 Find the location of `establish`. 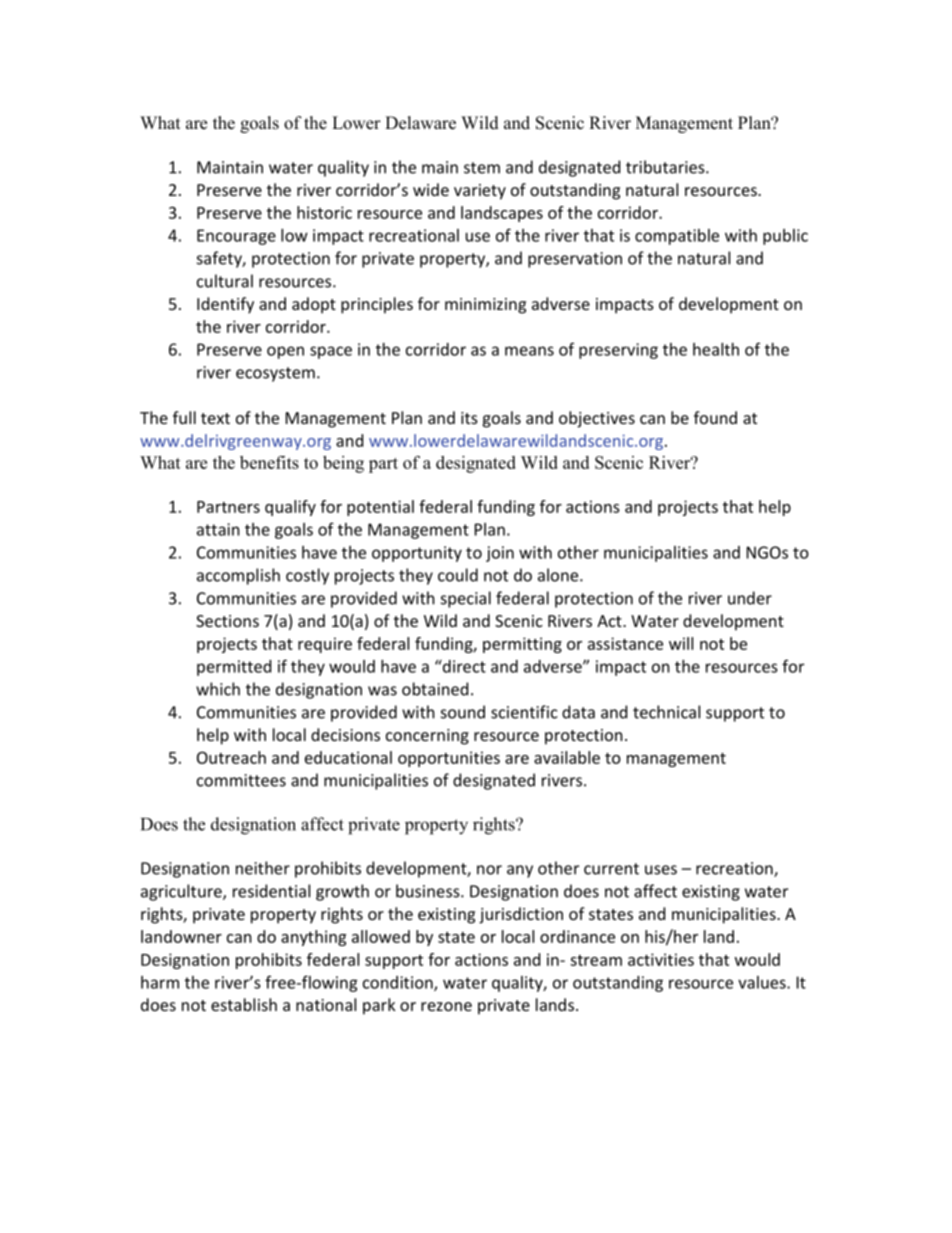

establish is located at coordinates (244, 1004).
